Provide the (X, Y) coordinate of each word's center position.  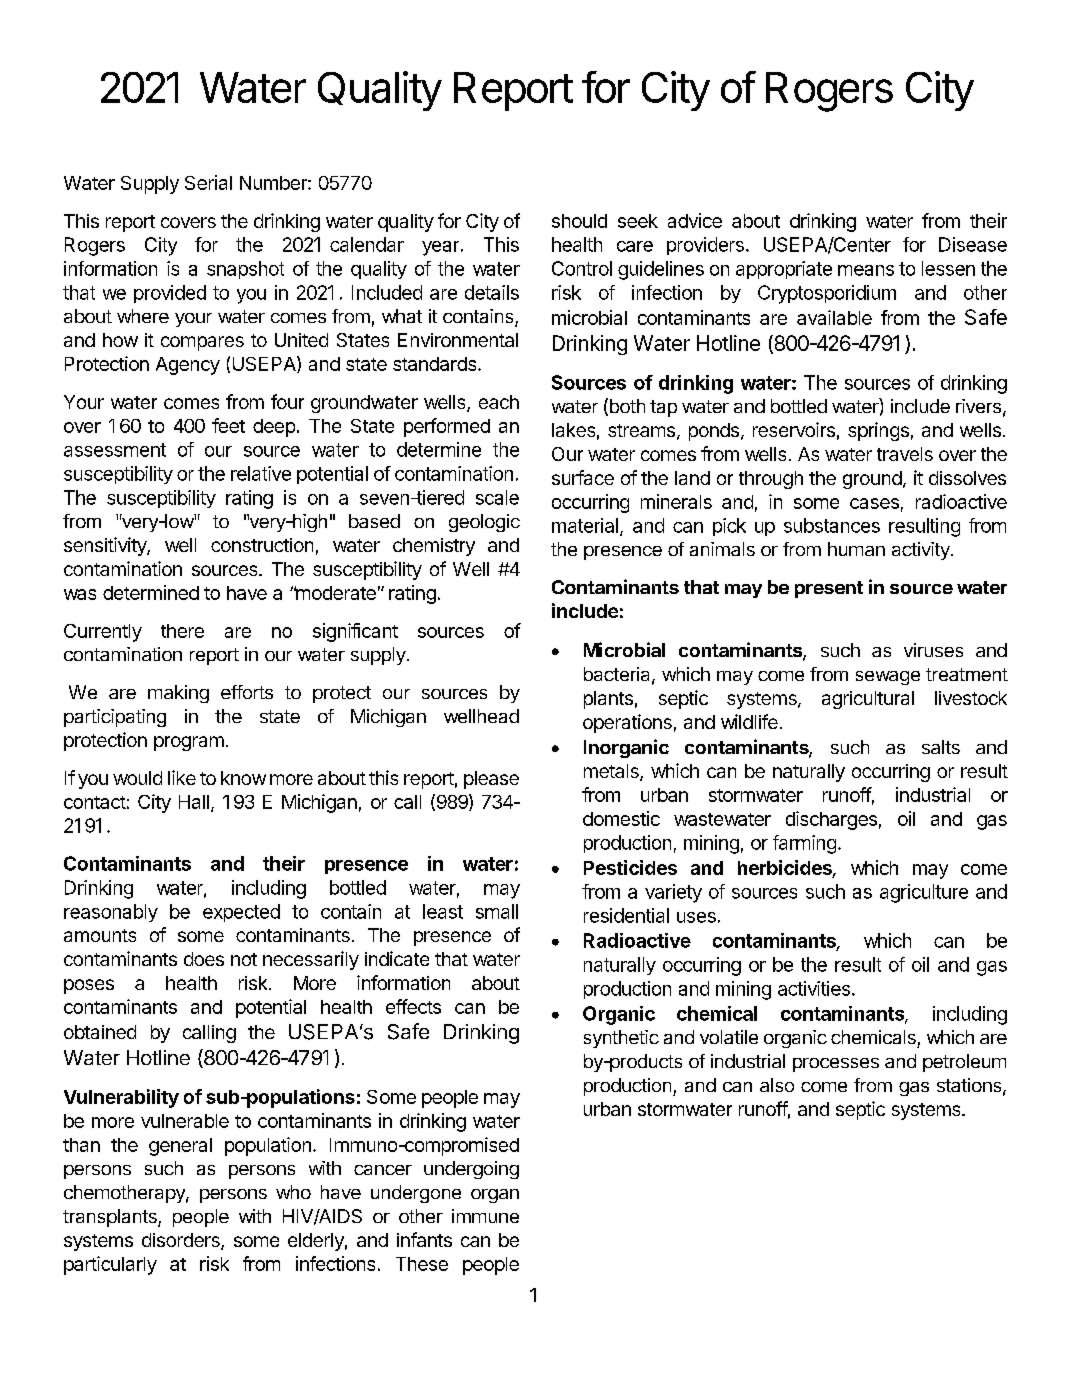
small (497, 911)
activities (814, 988)
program (189, 743)
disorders (182, 1241)
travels (905, 454)
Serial (208, 182)
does (204, 959)
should (579, 221)
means (866, 270)
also (777, 1085)
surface (583, 477)
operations (627, 723)
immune (485, 1216)
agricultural (868, 700)
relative (261, 473)
